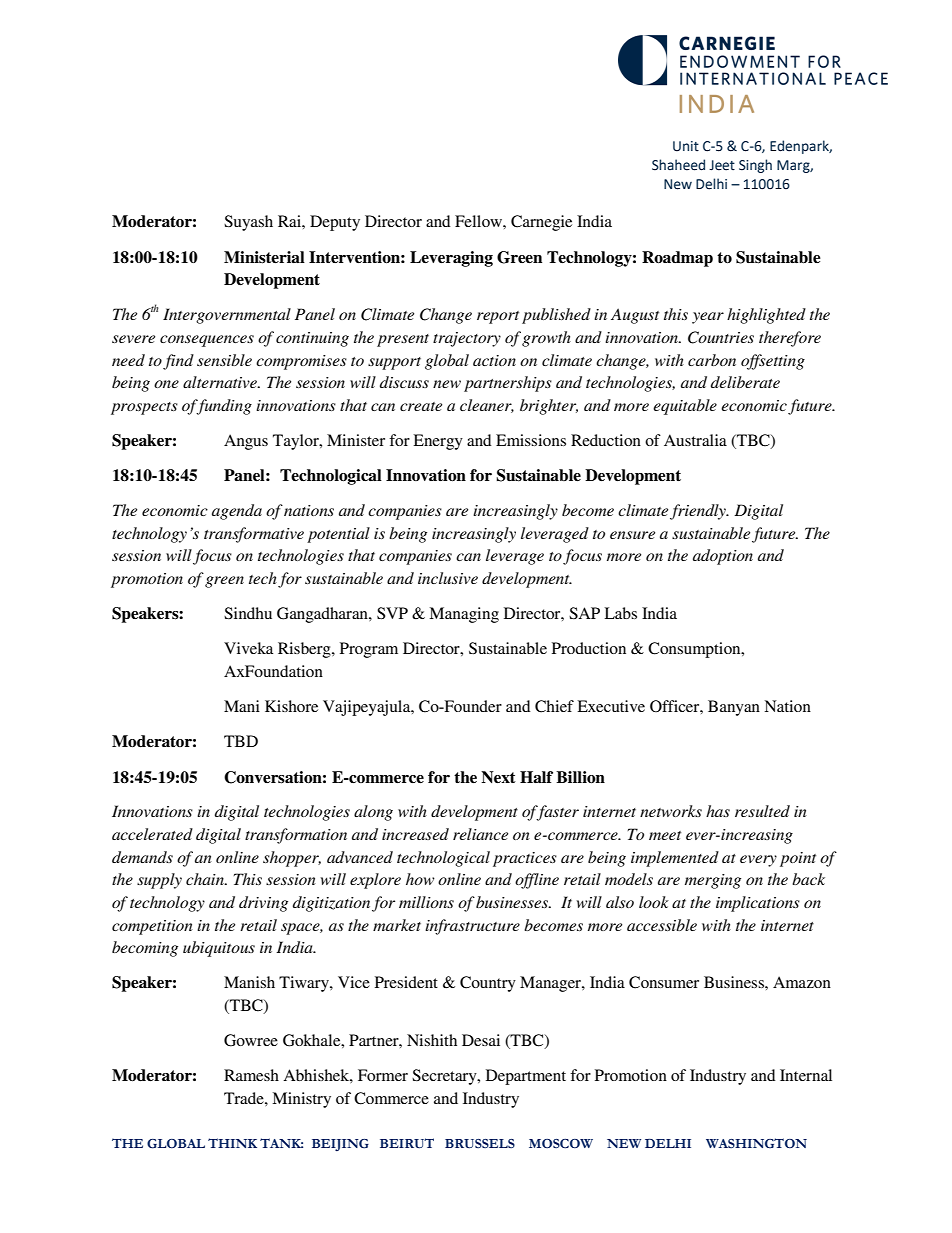 The image size is (952, 1233). I want to click on Deputy, so click(335, 223).
